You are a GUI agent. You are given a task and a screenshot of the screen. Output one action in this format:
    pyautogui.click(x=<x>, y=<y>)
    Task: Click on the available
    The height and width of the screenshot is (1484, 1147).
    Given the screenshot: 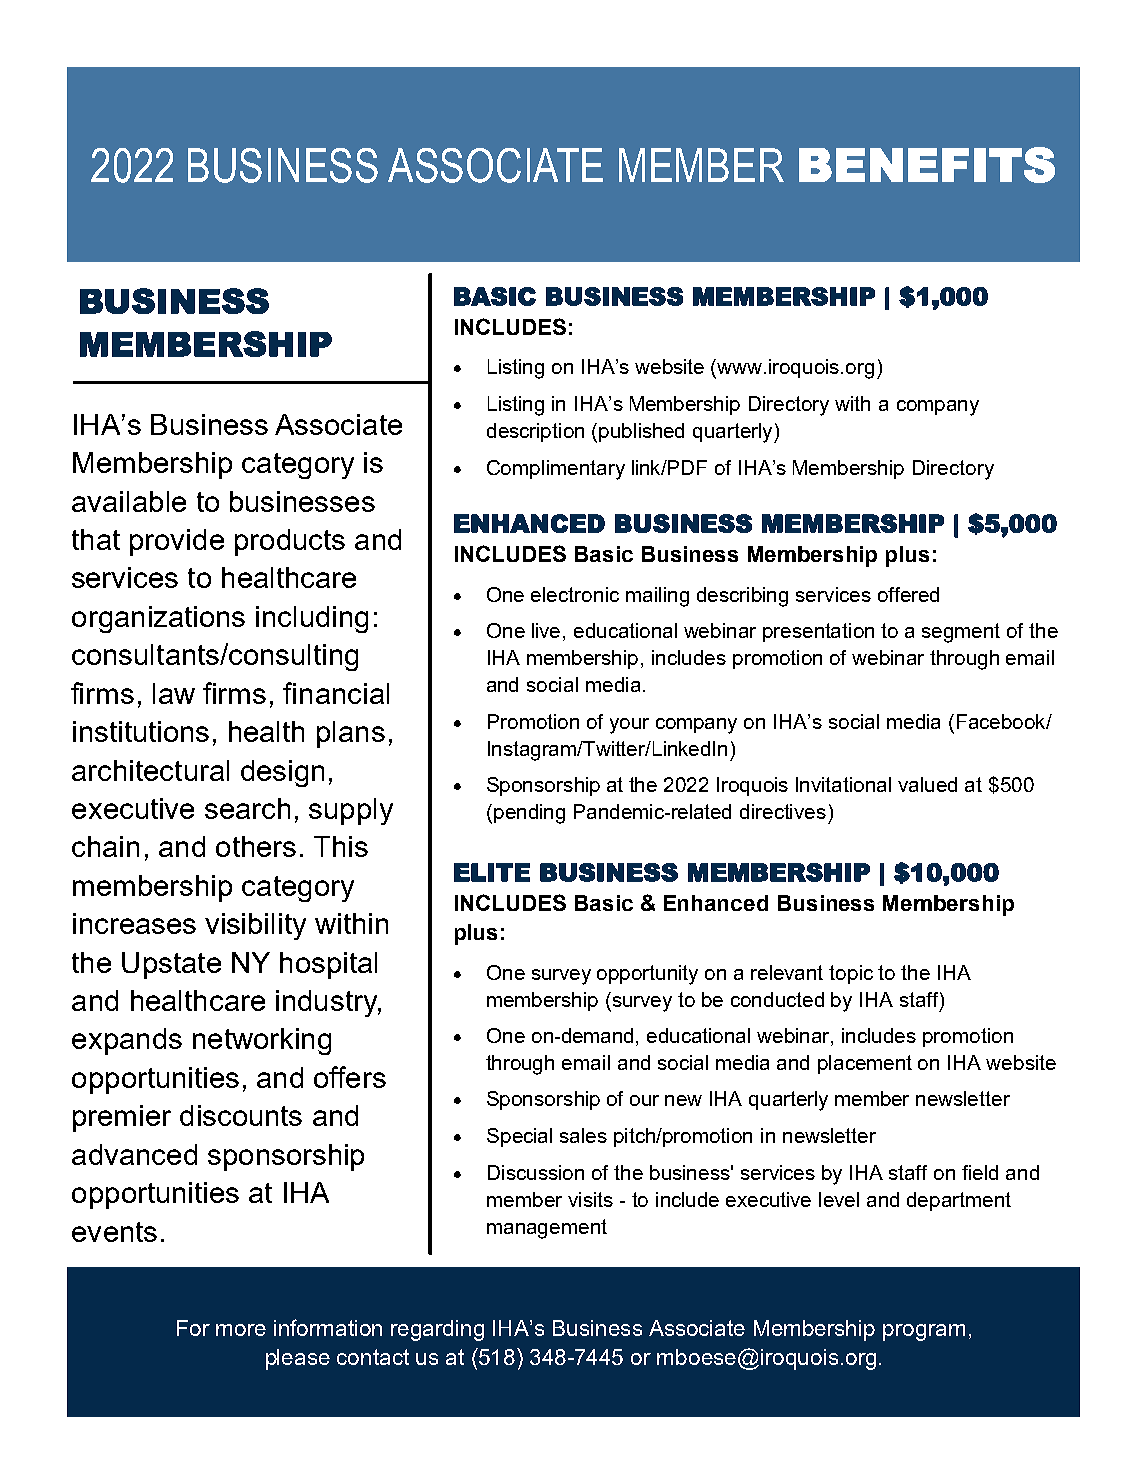 What is the action you would take?
    pyautogui.click(x=129, y=501)
